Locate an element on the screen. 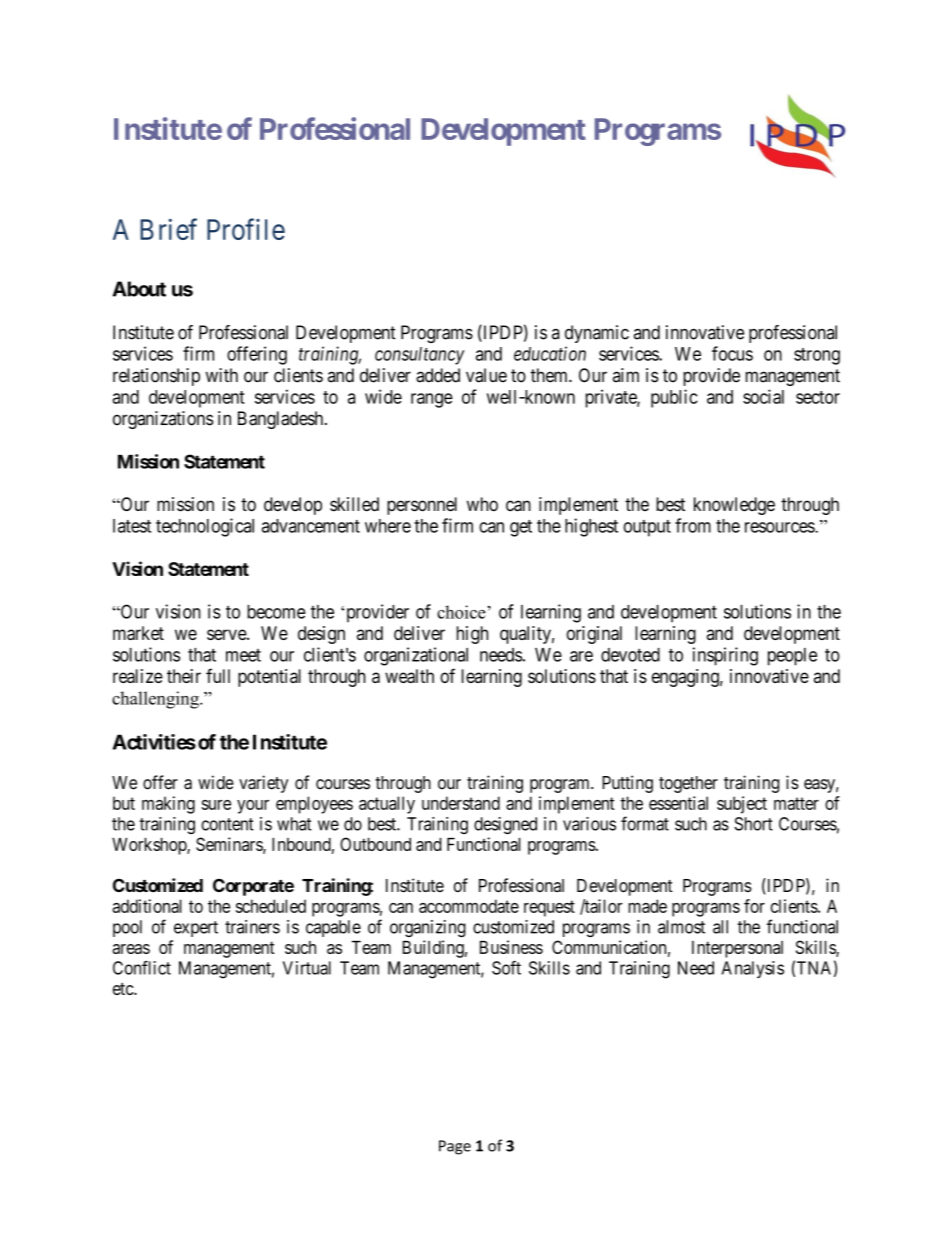  Analysis is located at coordinates (753, 969).
